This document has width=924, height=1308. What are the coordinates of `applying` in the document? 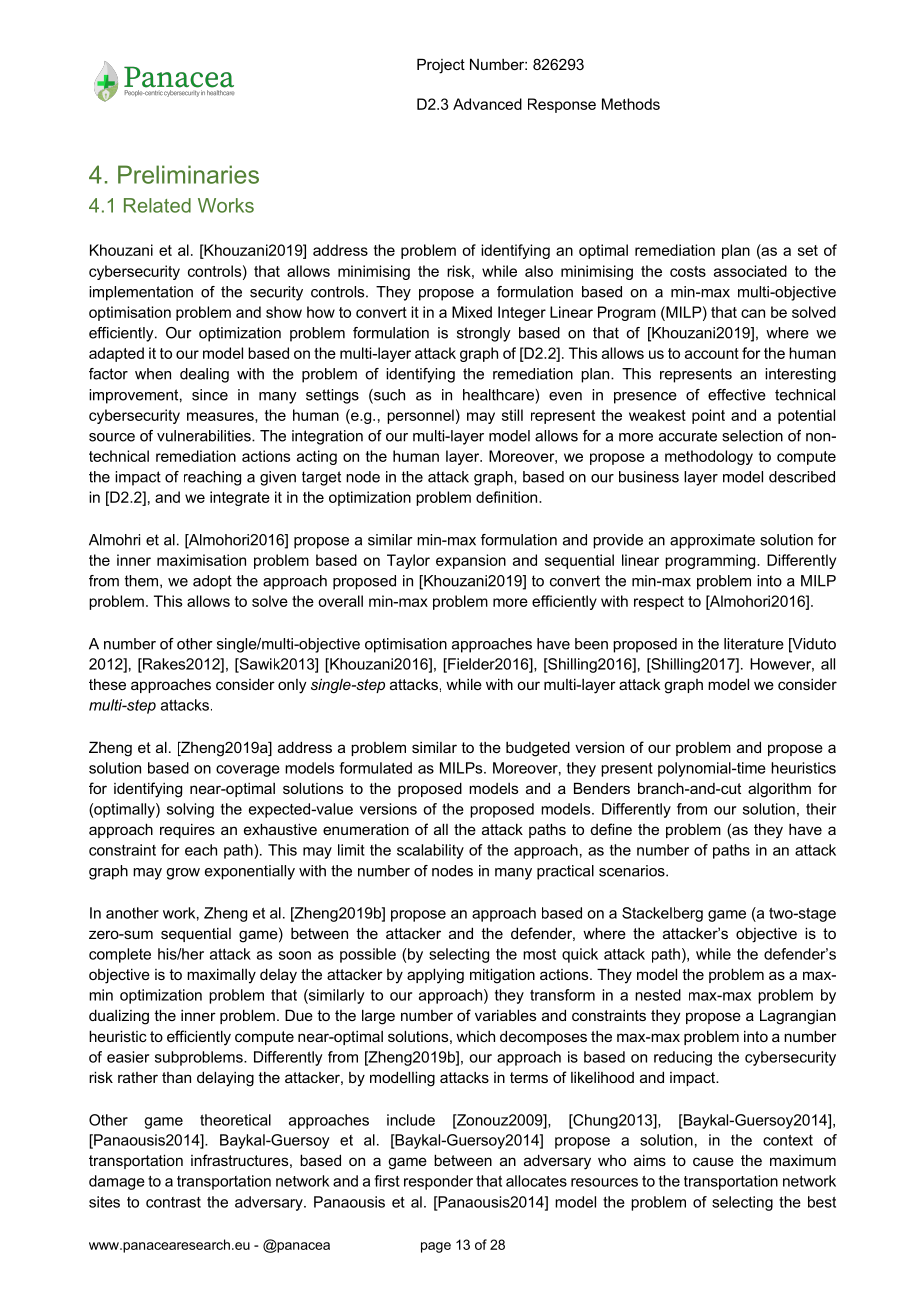 It's located at (435, 976).
